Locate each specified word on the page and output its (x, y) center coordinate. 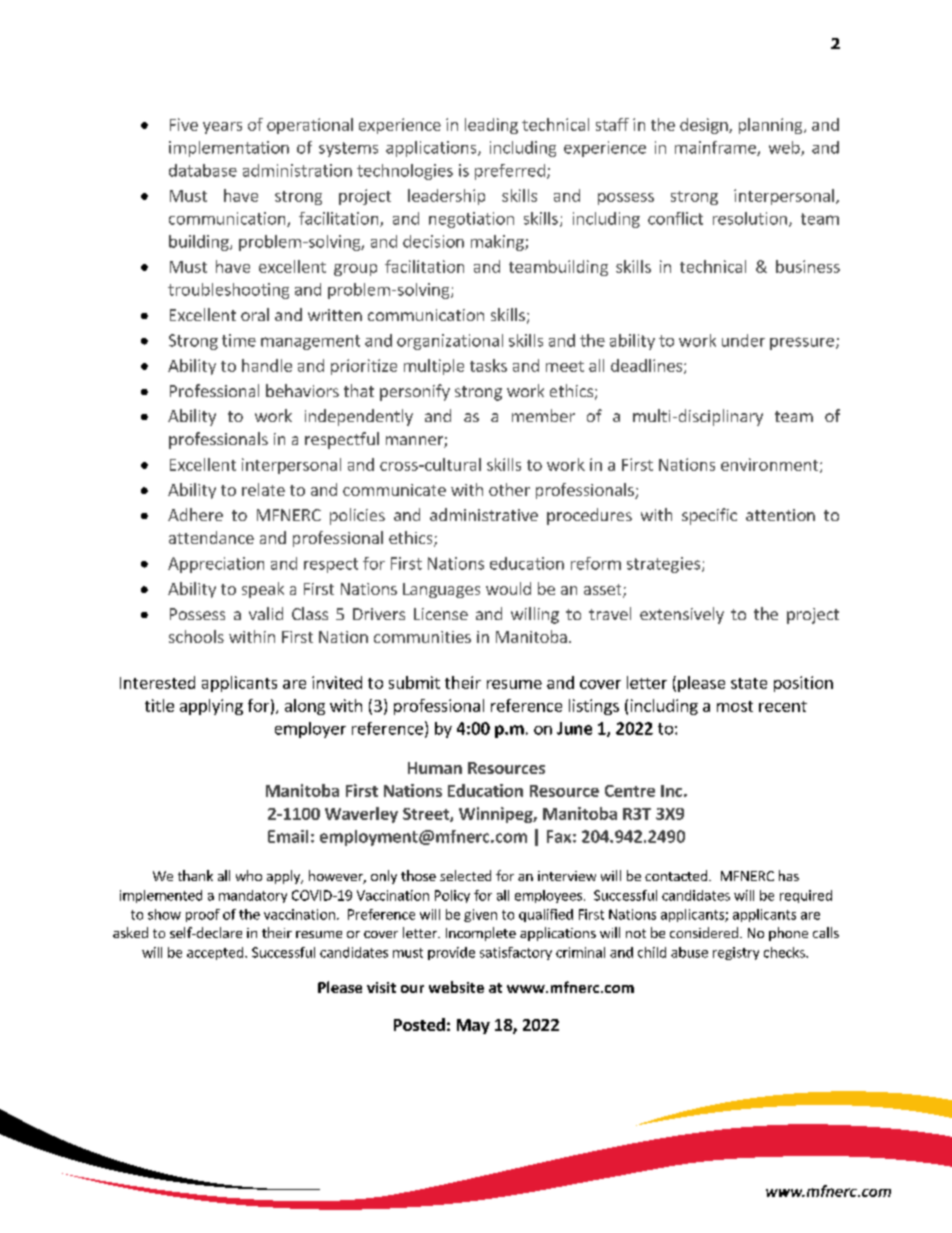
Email (288, 836)
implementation (229, 149)
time (239, 340)
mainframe (716, 148)
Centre (630, 791)
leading (491, 126)
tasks (488, 365)
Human (435, 768)
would (508, 588)
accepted (215, 953)
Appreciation (216, 565)
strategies (665, 565)
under (743, 340)
